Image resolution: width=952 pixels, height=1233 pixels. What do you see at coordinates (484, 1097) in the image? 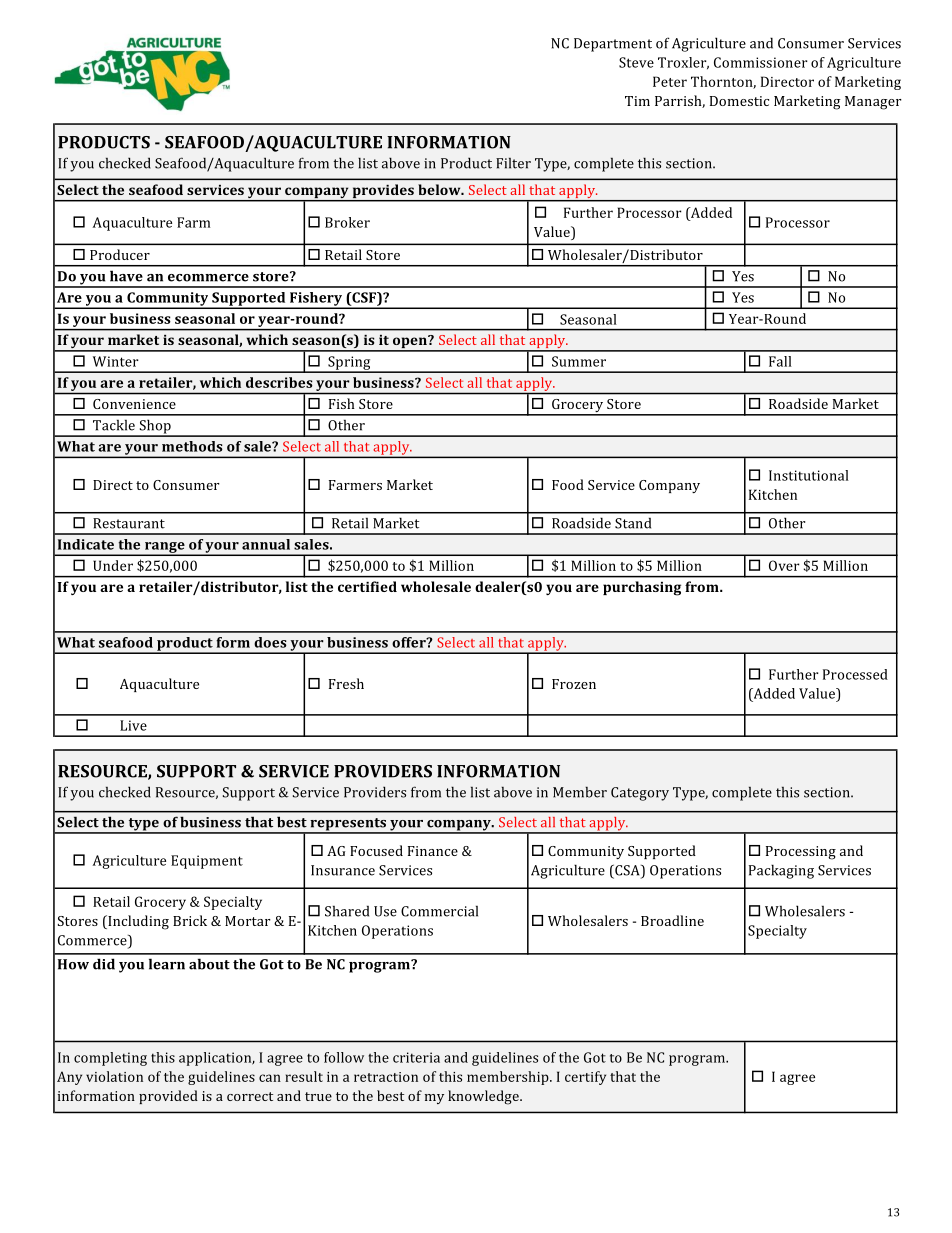
I see `knowledge` at bounding box center [484, 1097].
